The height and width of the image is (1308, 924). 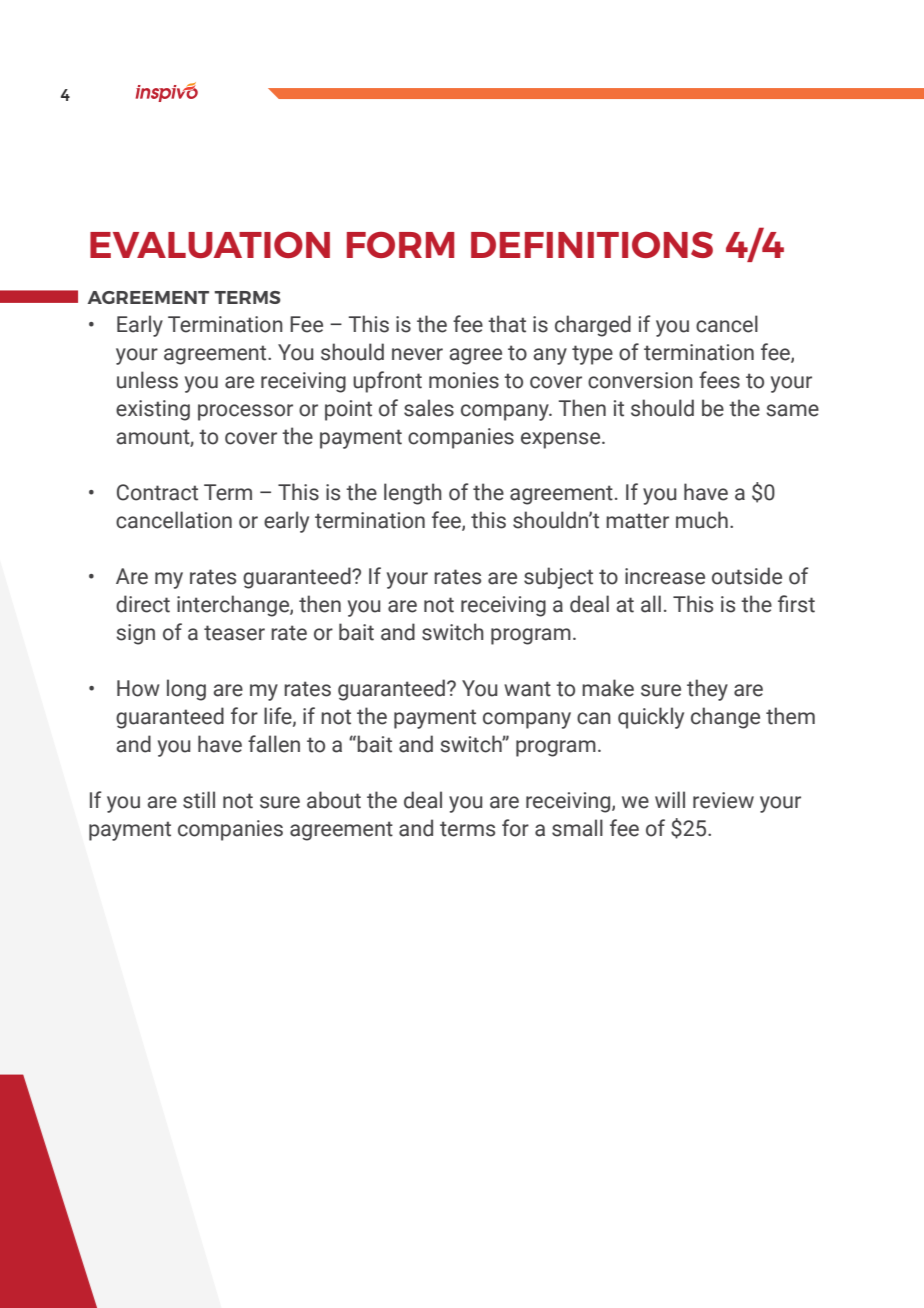 I want to click on subject, so click(x=558, y=578).
